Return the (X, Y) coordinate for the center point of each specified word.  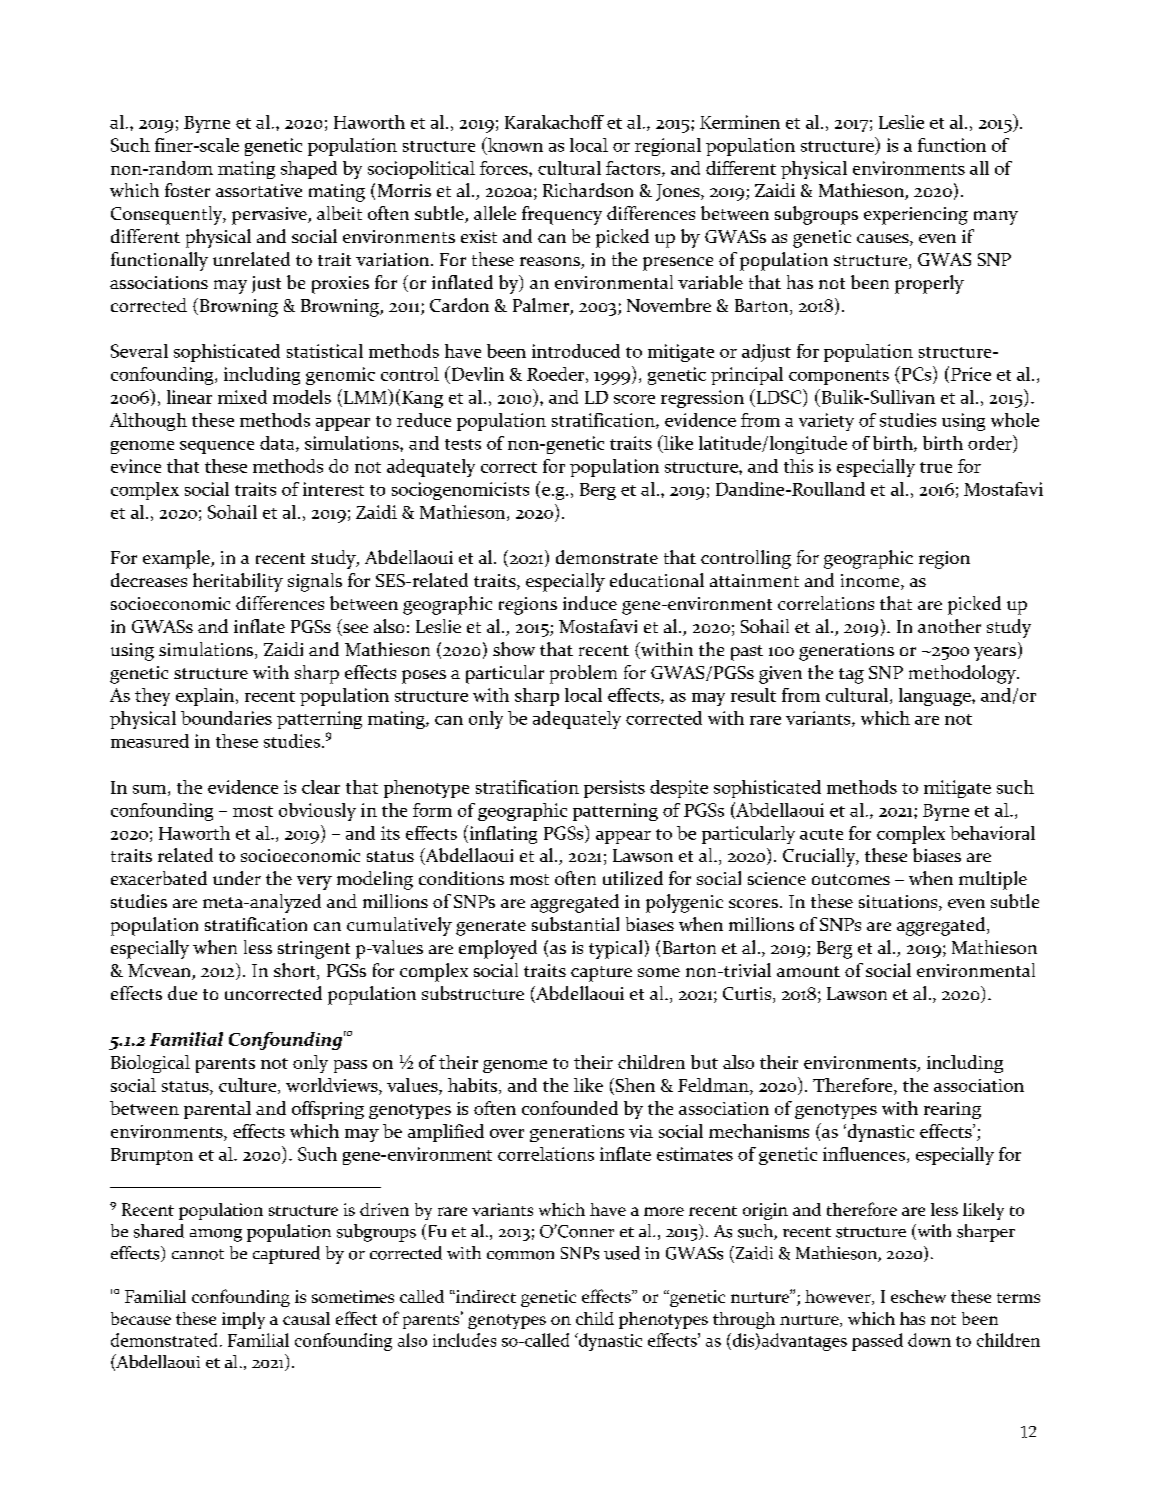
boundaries (226, 718)
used (622, 1253)
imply (243, 1320)
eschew (918, 1296)
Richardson (588, 190)
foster (187, 190)
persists (614, 789)
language (936, 697)
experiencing (916, 216)
